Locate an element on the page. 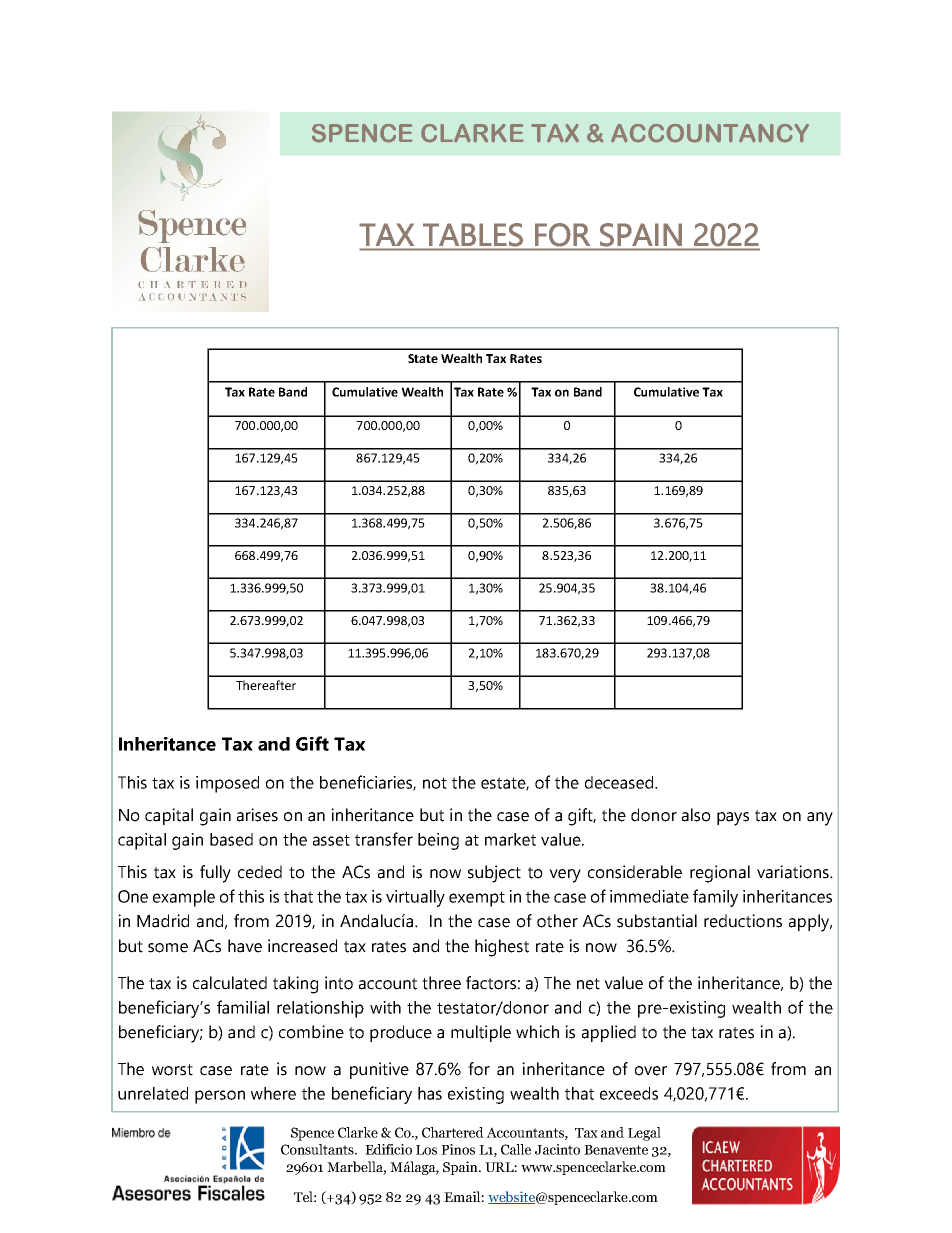  not is located at coordinates (435, 783).
